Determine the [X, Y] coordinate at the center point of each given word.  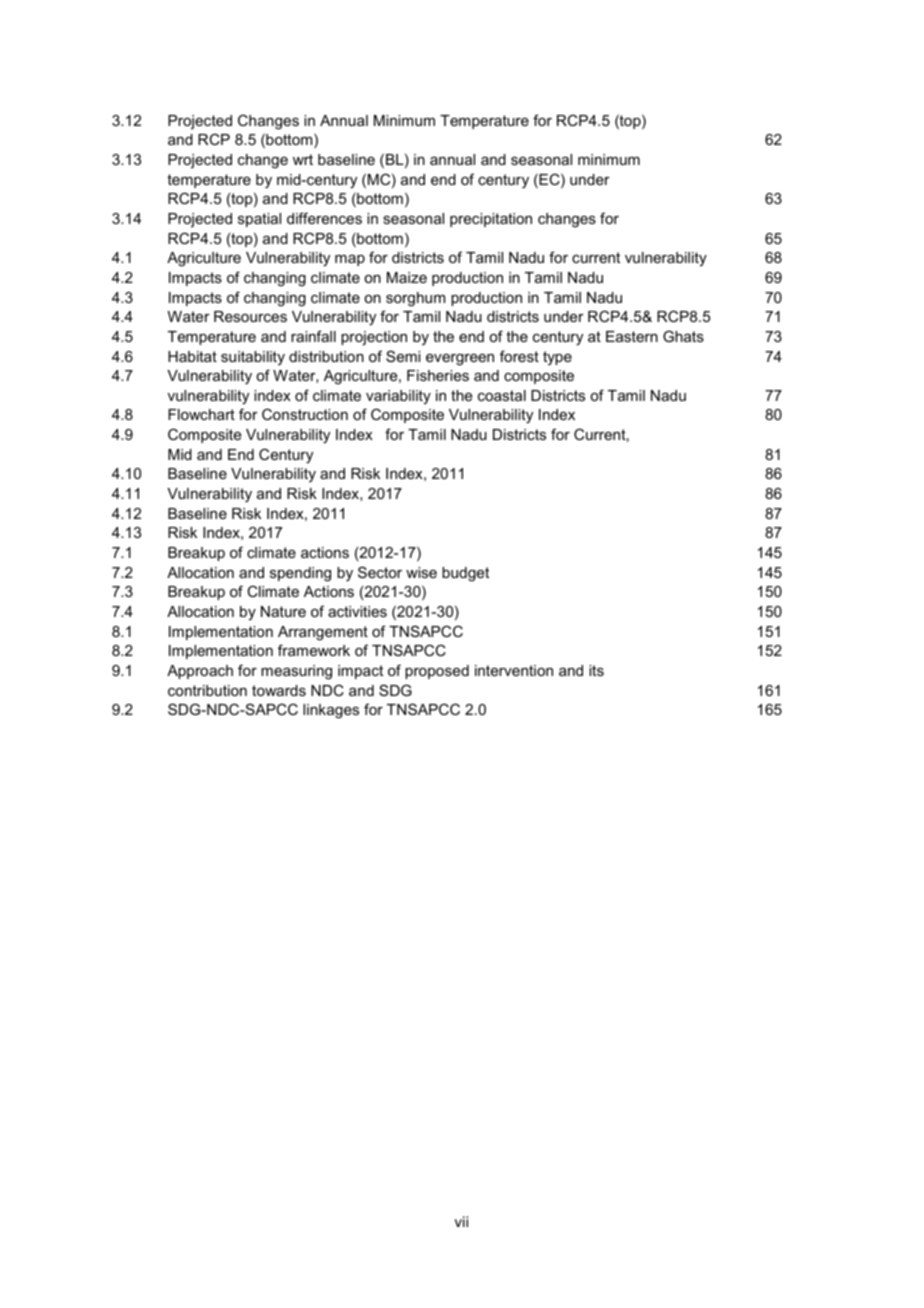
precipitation [491, 220]
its [596, 670]
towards [279, 690]
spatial [259, 220]
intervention [514, 670]
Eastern [632, 336]
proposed [437, 672]
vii [461, 1221]
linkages [331, 711]
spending [300, 574]
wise [421, 572]
